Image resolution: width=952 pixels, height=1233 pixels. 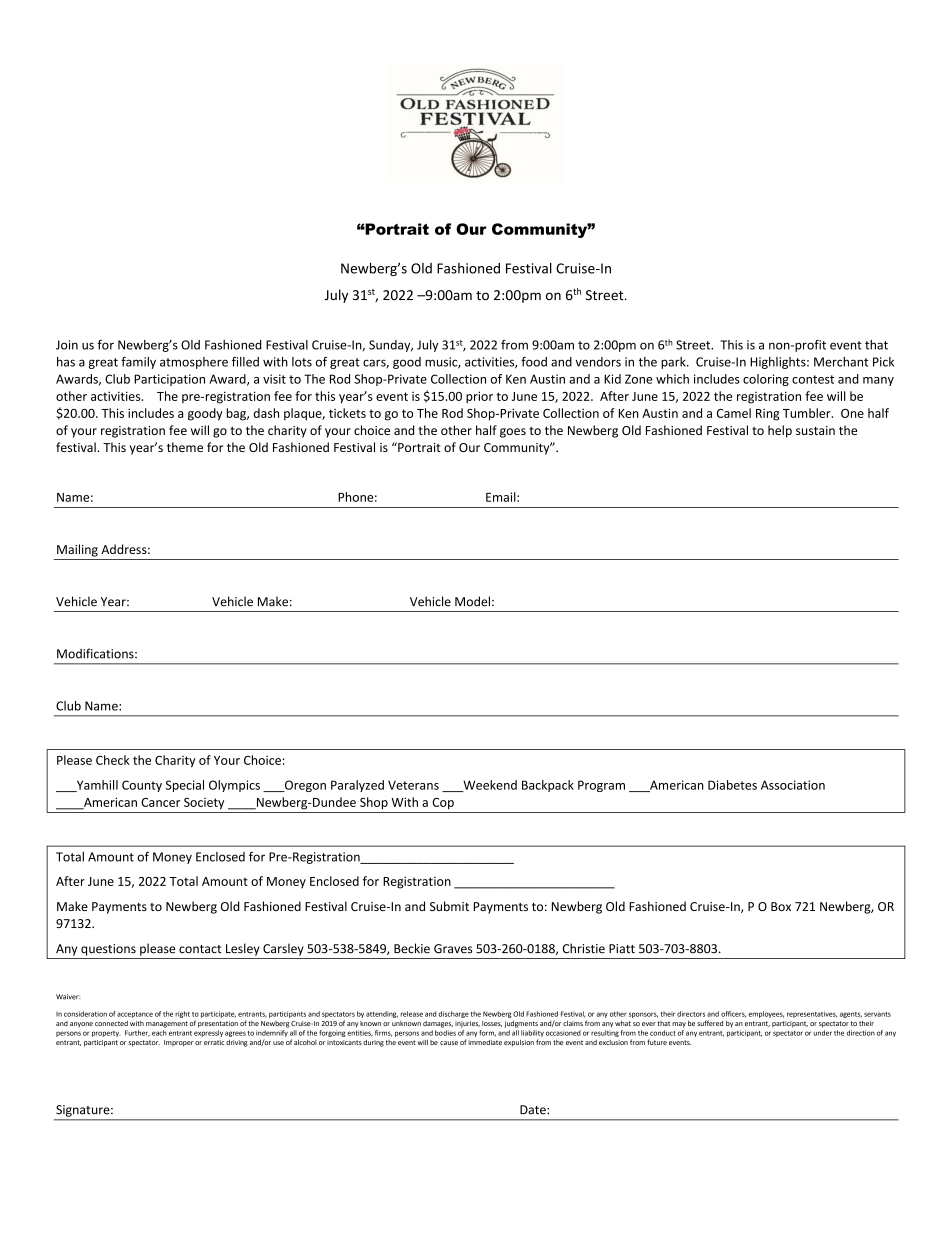 I want to click on under, so click(x=822, y=1033).
